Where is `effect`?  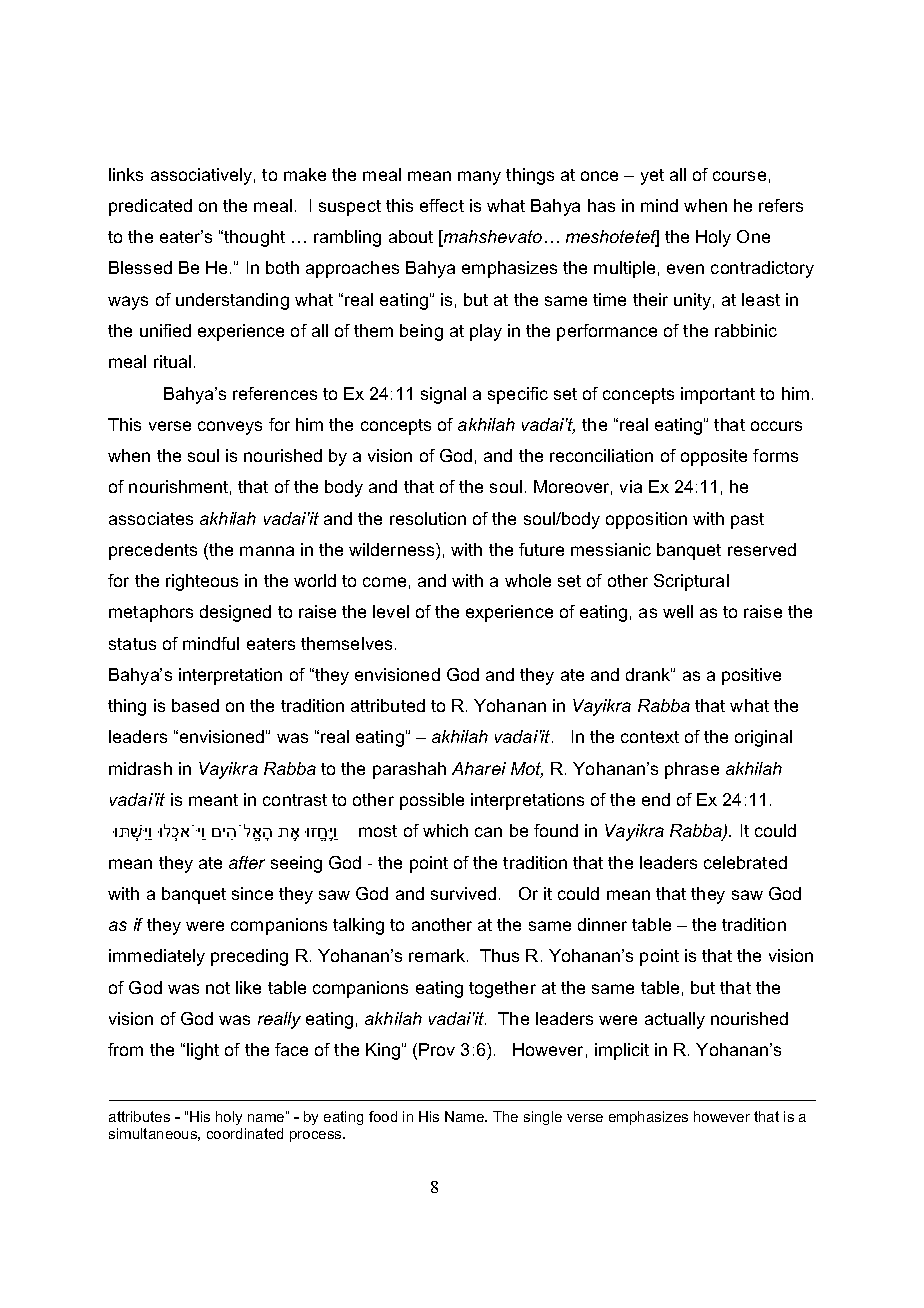 effect is located at coordinates (442, 205).
